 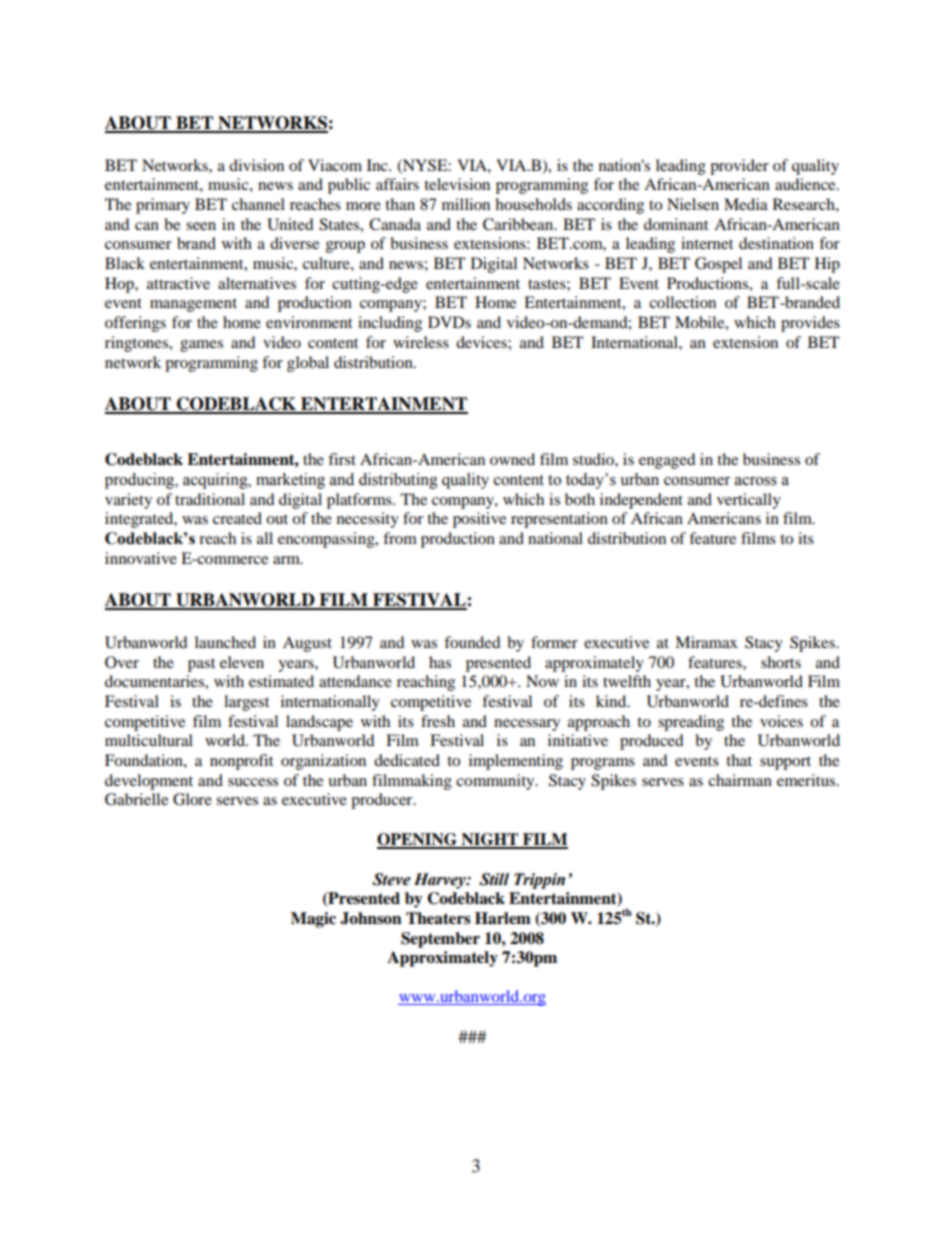 What do you see at coordinates (482, 342) in the screenshot?
I see `devices` at bounding box center [482, 342].
